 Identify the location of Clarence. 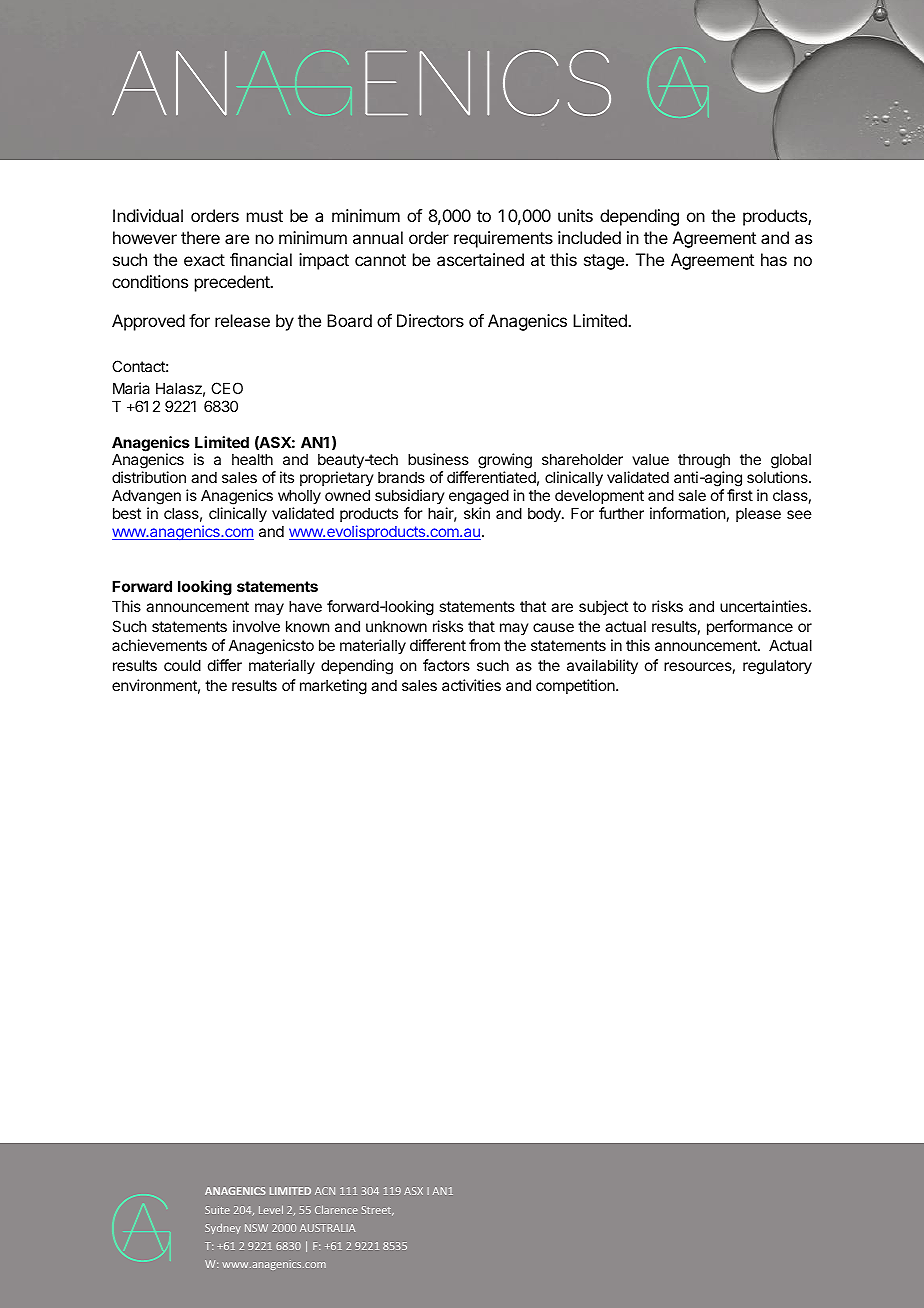
(336, 1209).
